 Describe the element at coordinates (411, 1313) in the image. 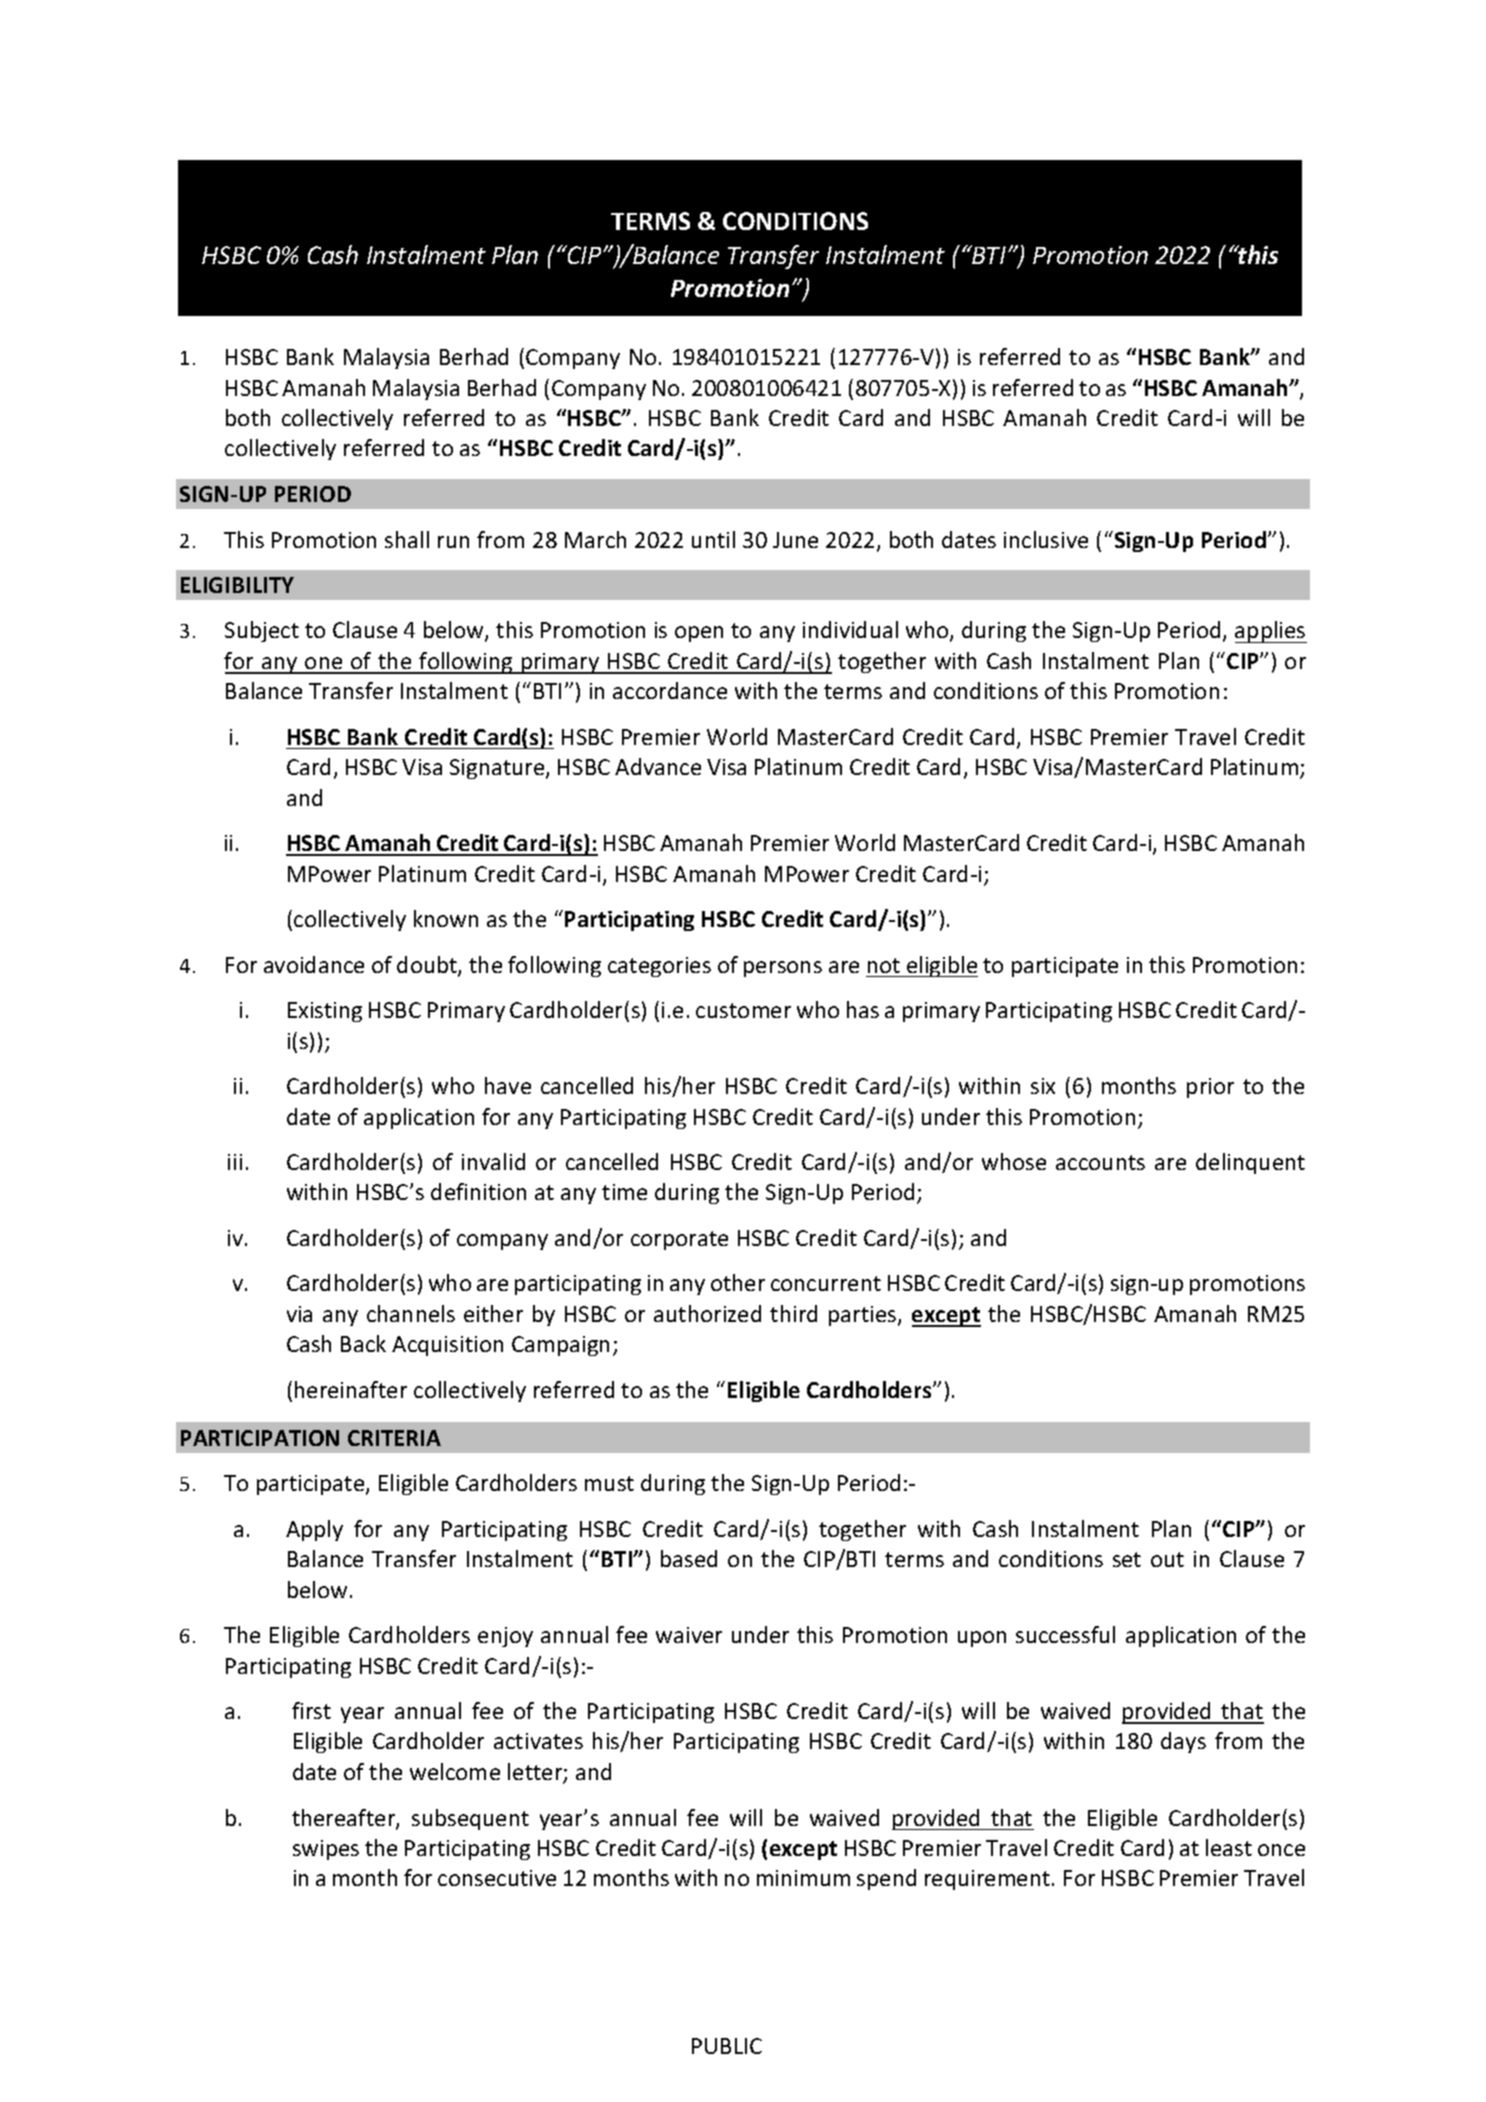

I see `channels` at that location.
